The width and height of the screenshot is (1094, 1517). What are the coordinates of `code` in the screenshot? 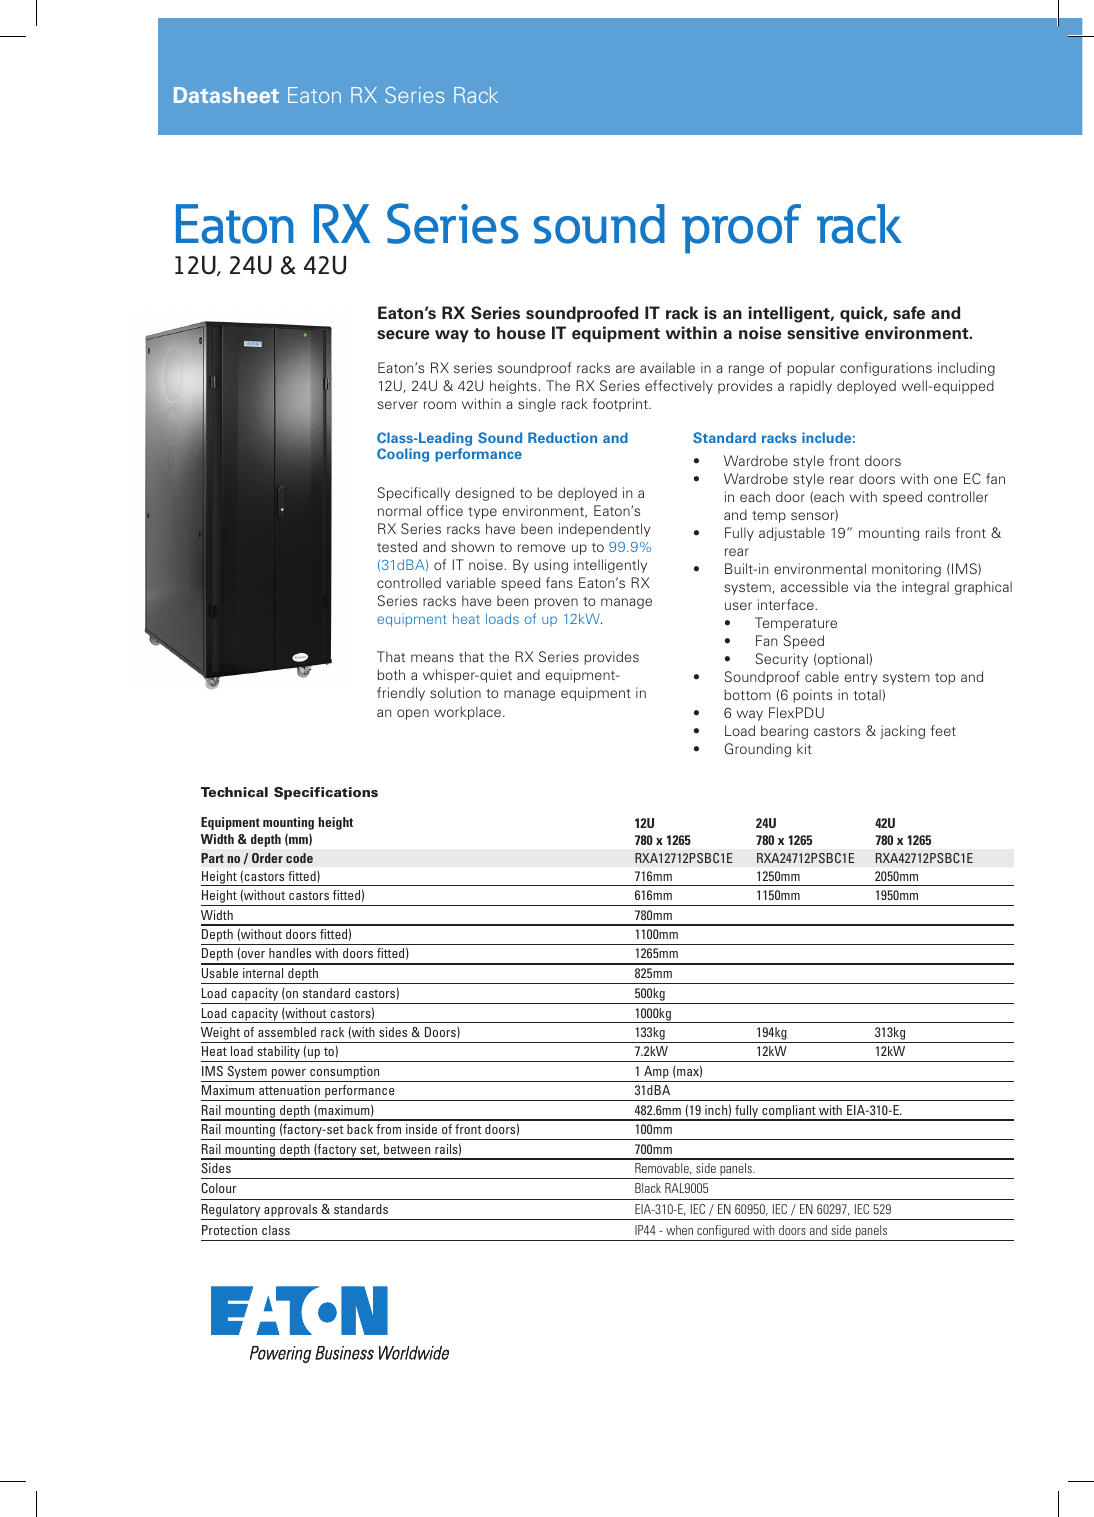 It's located at (299, 858).
